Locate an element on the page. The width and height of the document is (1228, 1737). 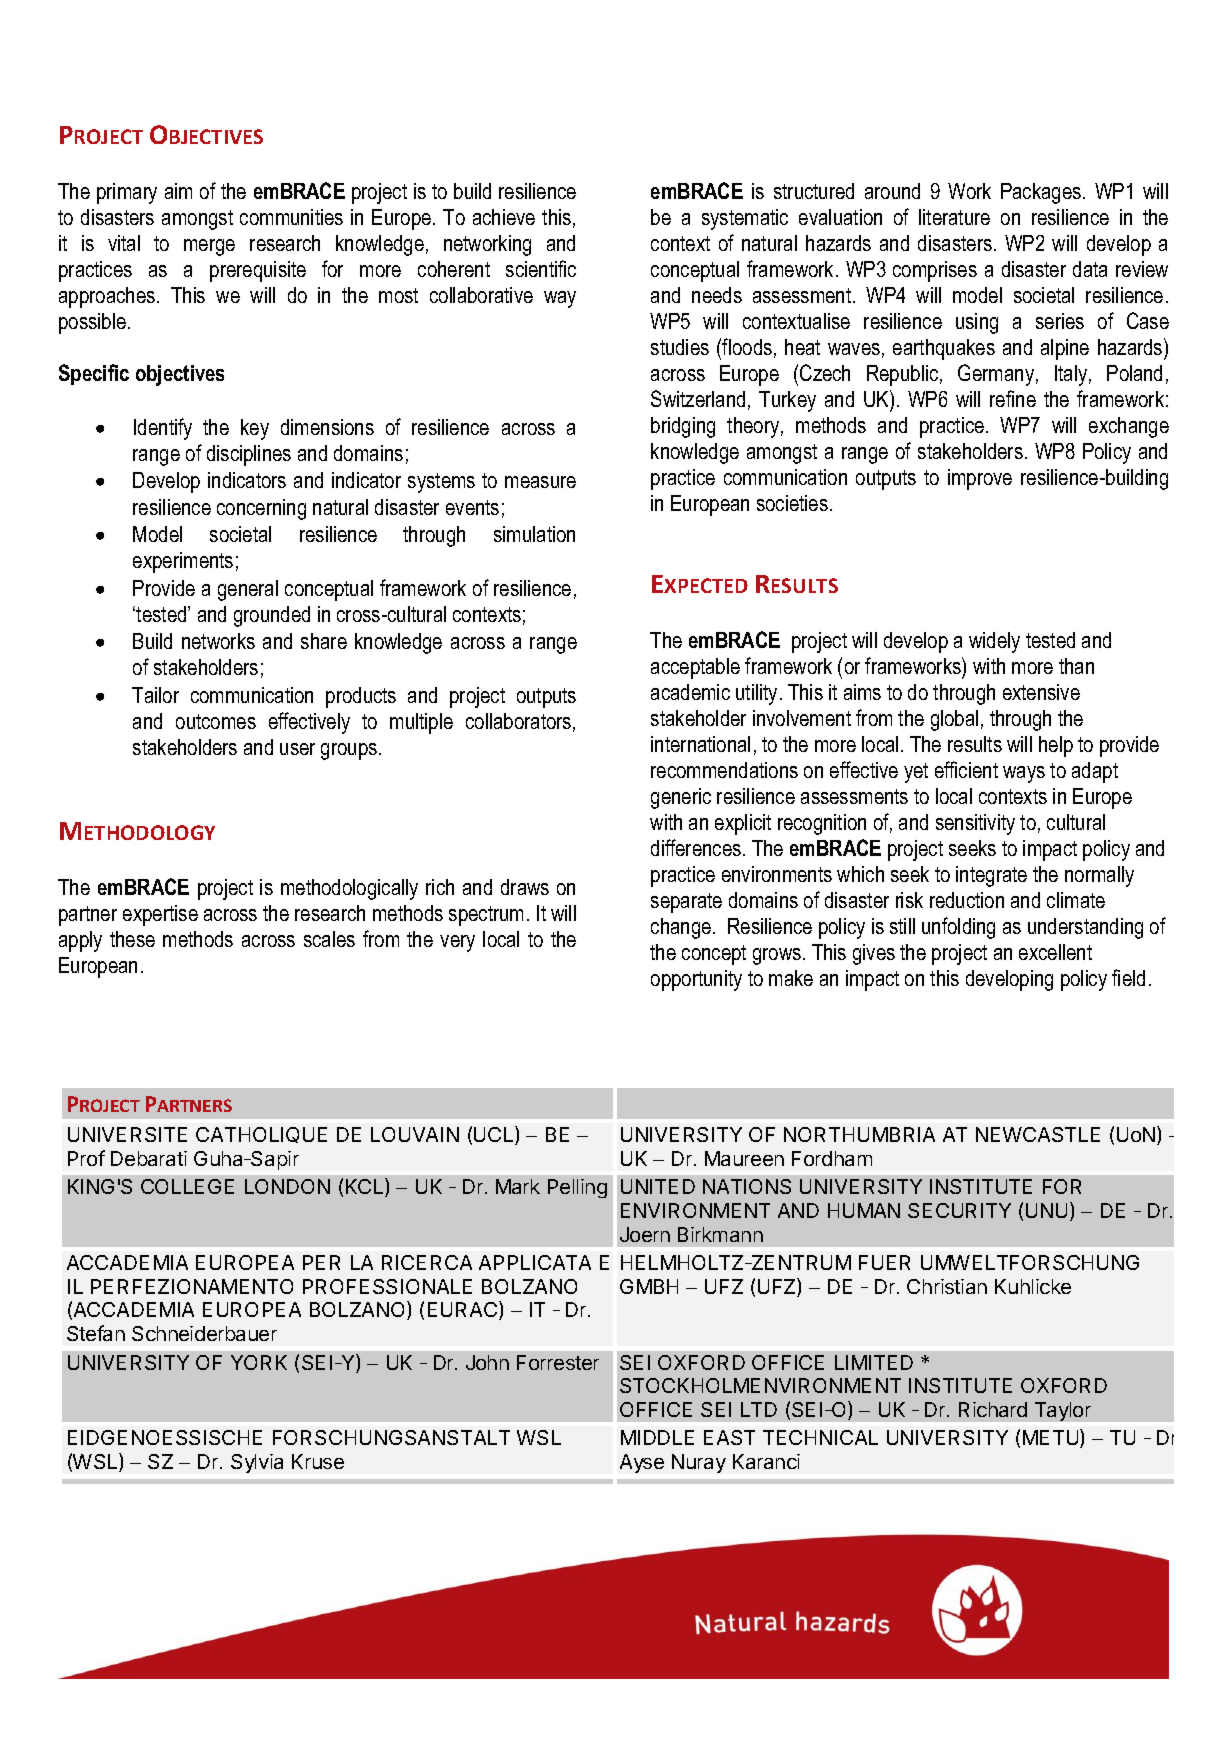
MIDDLE is located at coordinates (657, 1437).
